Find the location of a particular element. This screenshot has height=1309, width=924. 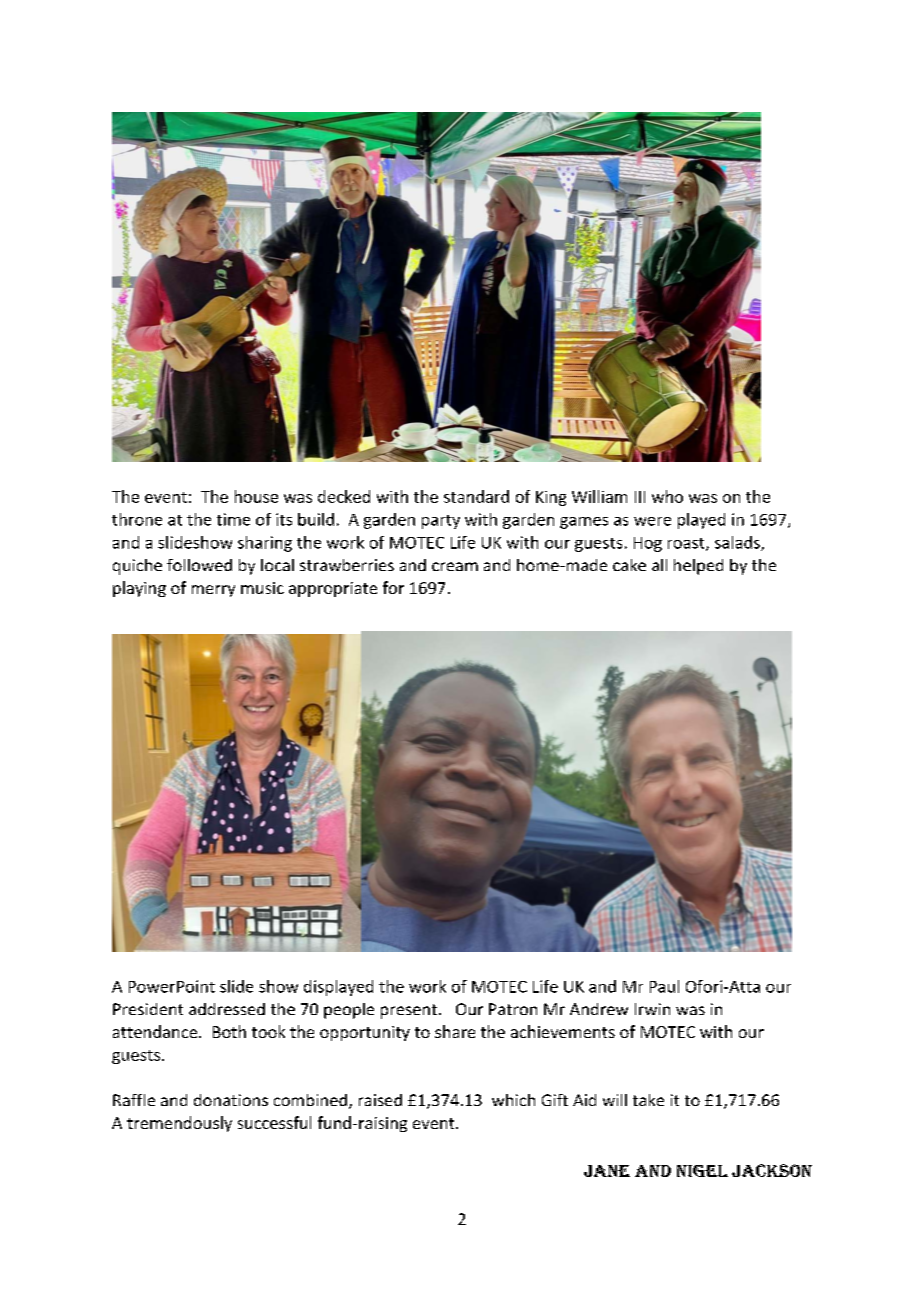

were is located at coordinates (652, 521).
